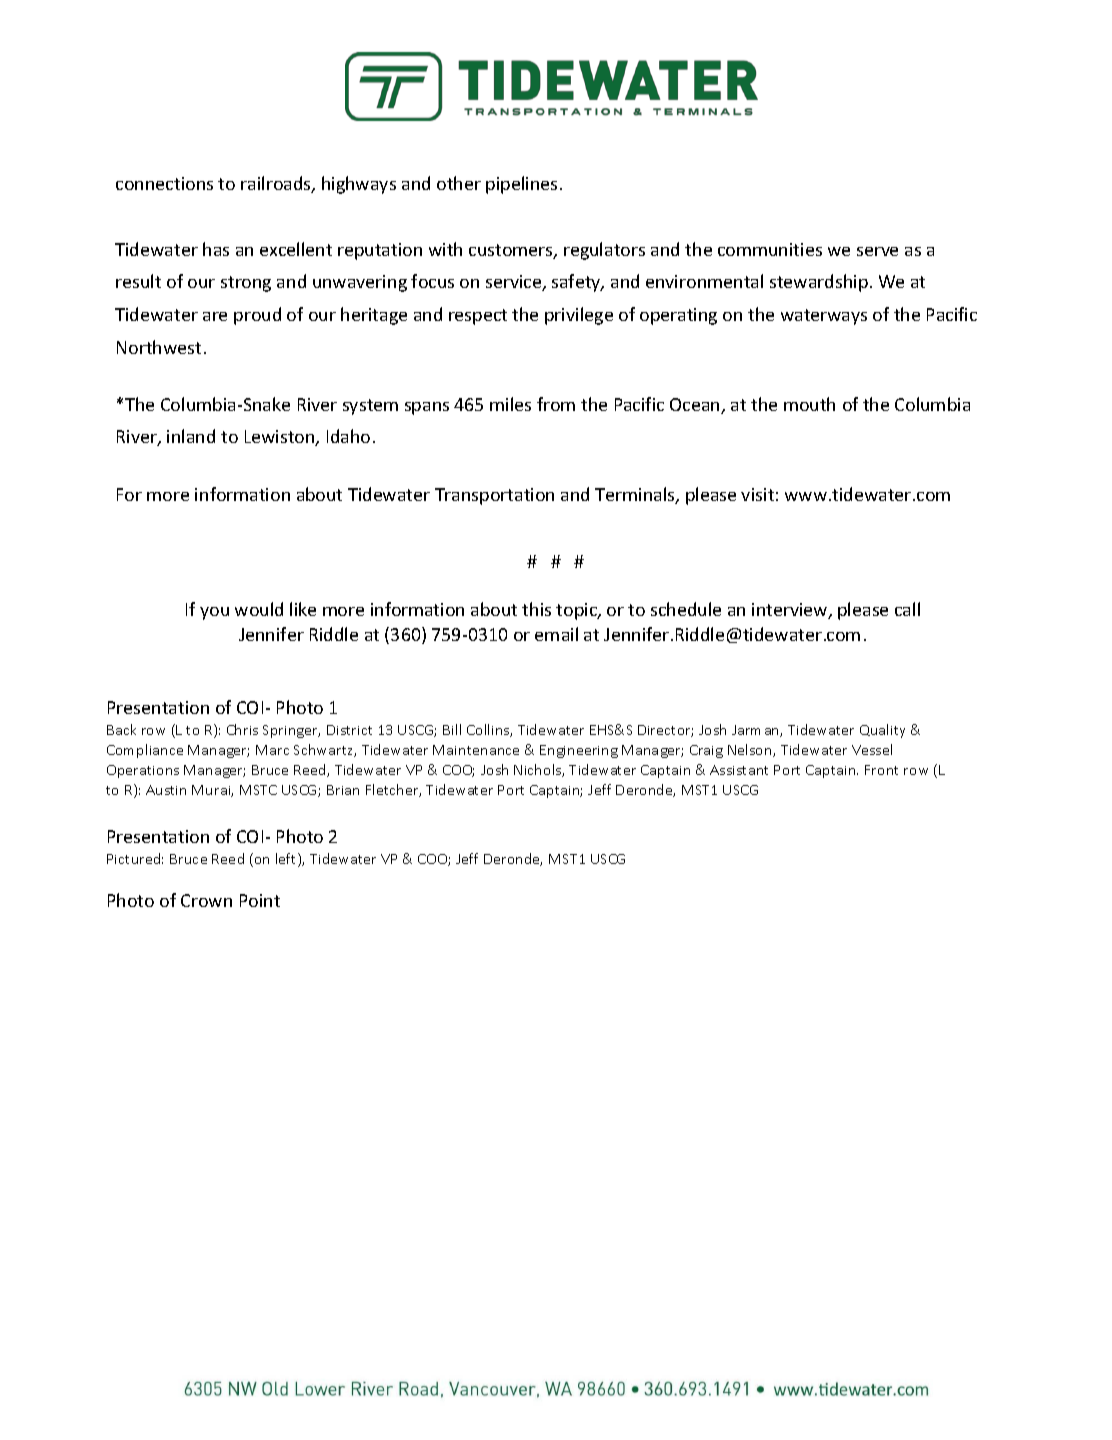 Image resolution: width=1112 pixels, height=1440 pixels. Describe the element at coordinates (521, 185) in the screenshot. I see `pipelines` at that location.
